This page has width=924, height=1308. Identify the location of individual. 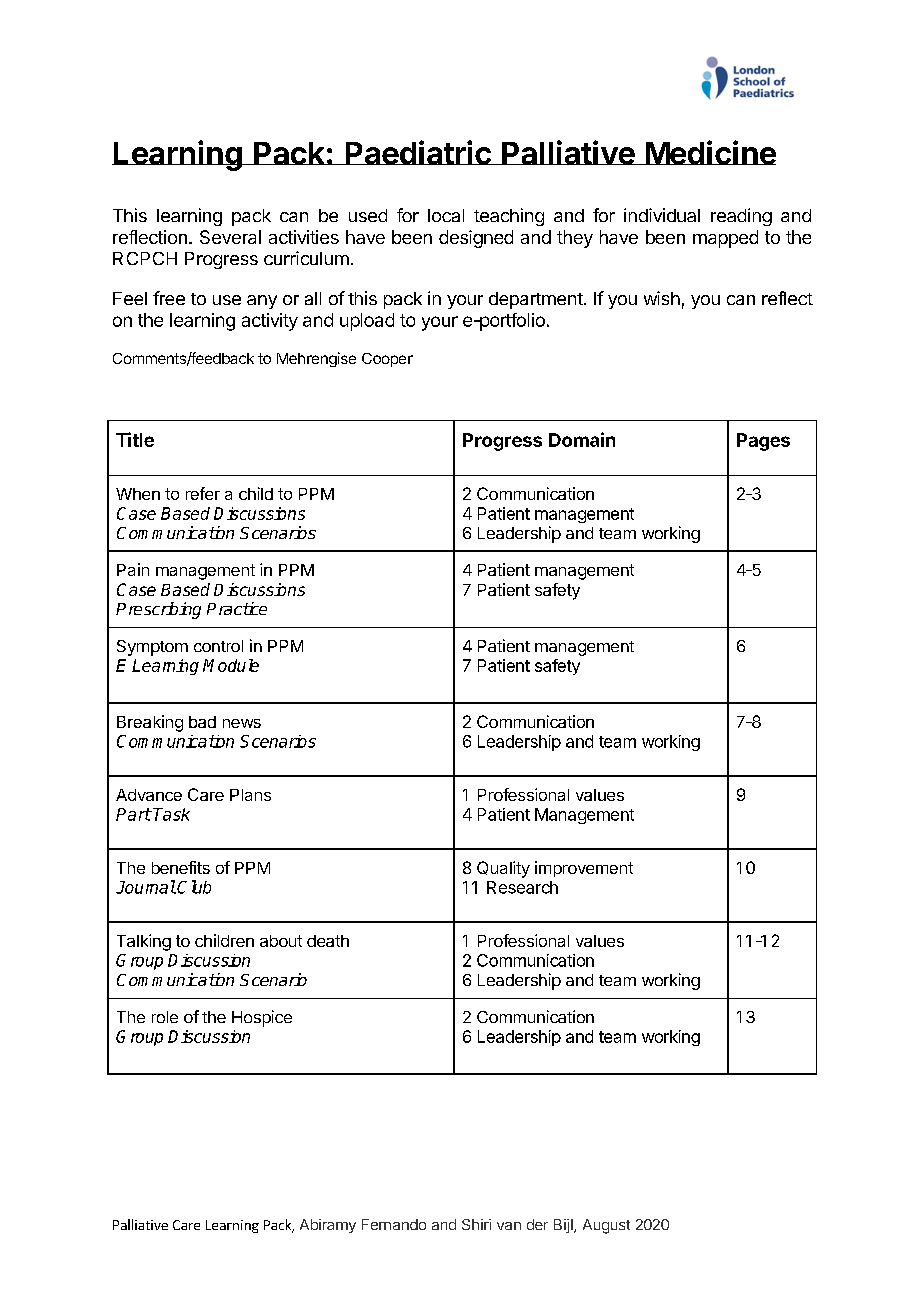
(662, 215).
